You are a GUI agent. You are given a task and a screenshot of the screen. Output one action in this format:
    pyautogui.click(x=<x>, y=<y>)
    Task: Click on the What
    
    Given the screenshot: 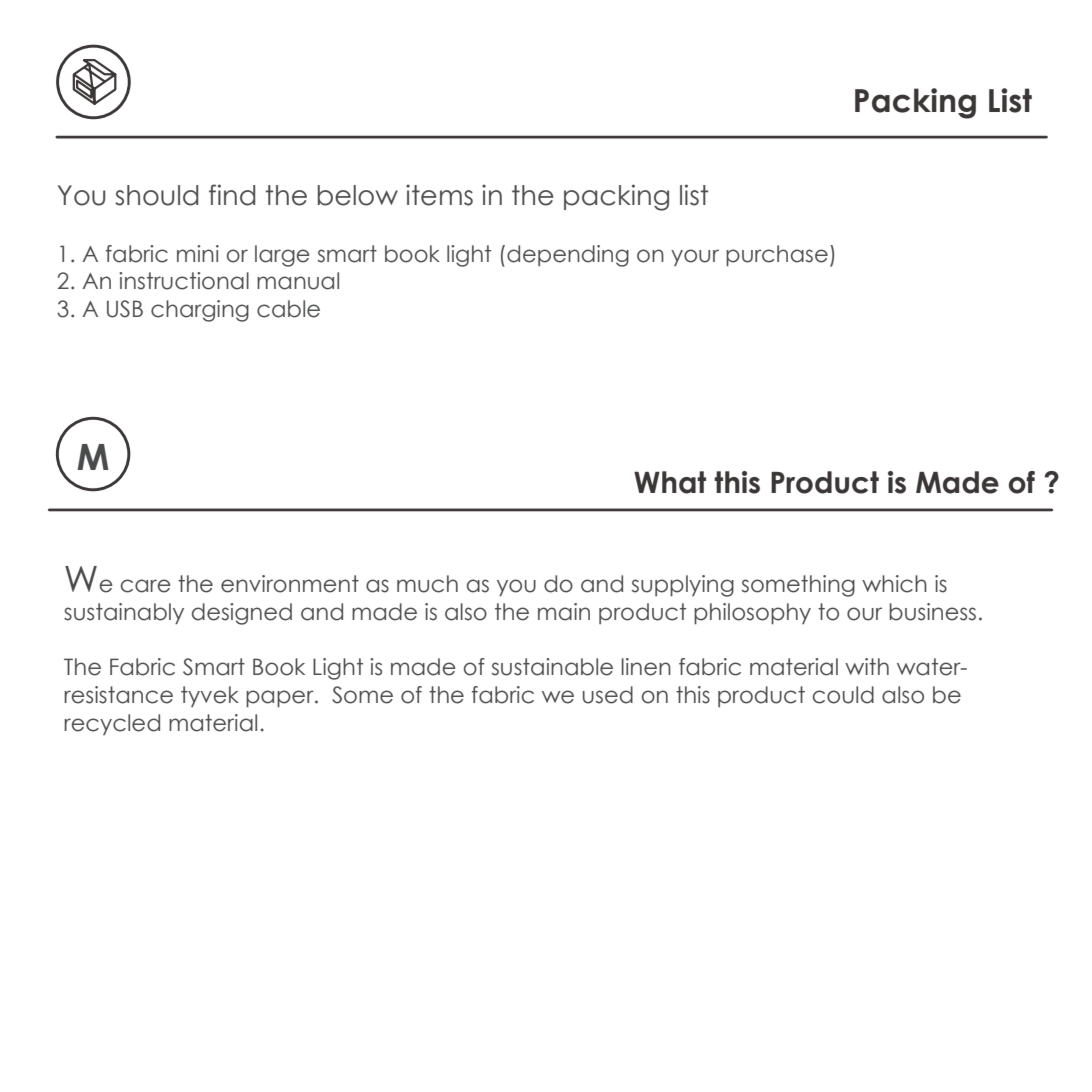 What is the action you would take?
    pyautogui.click(x=670, y=482)
